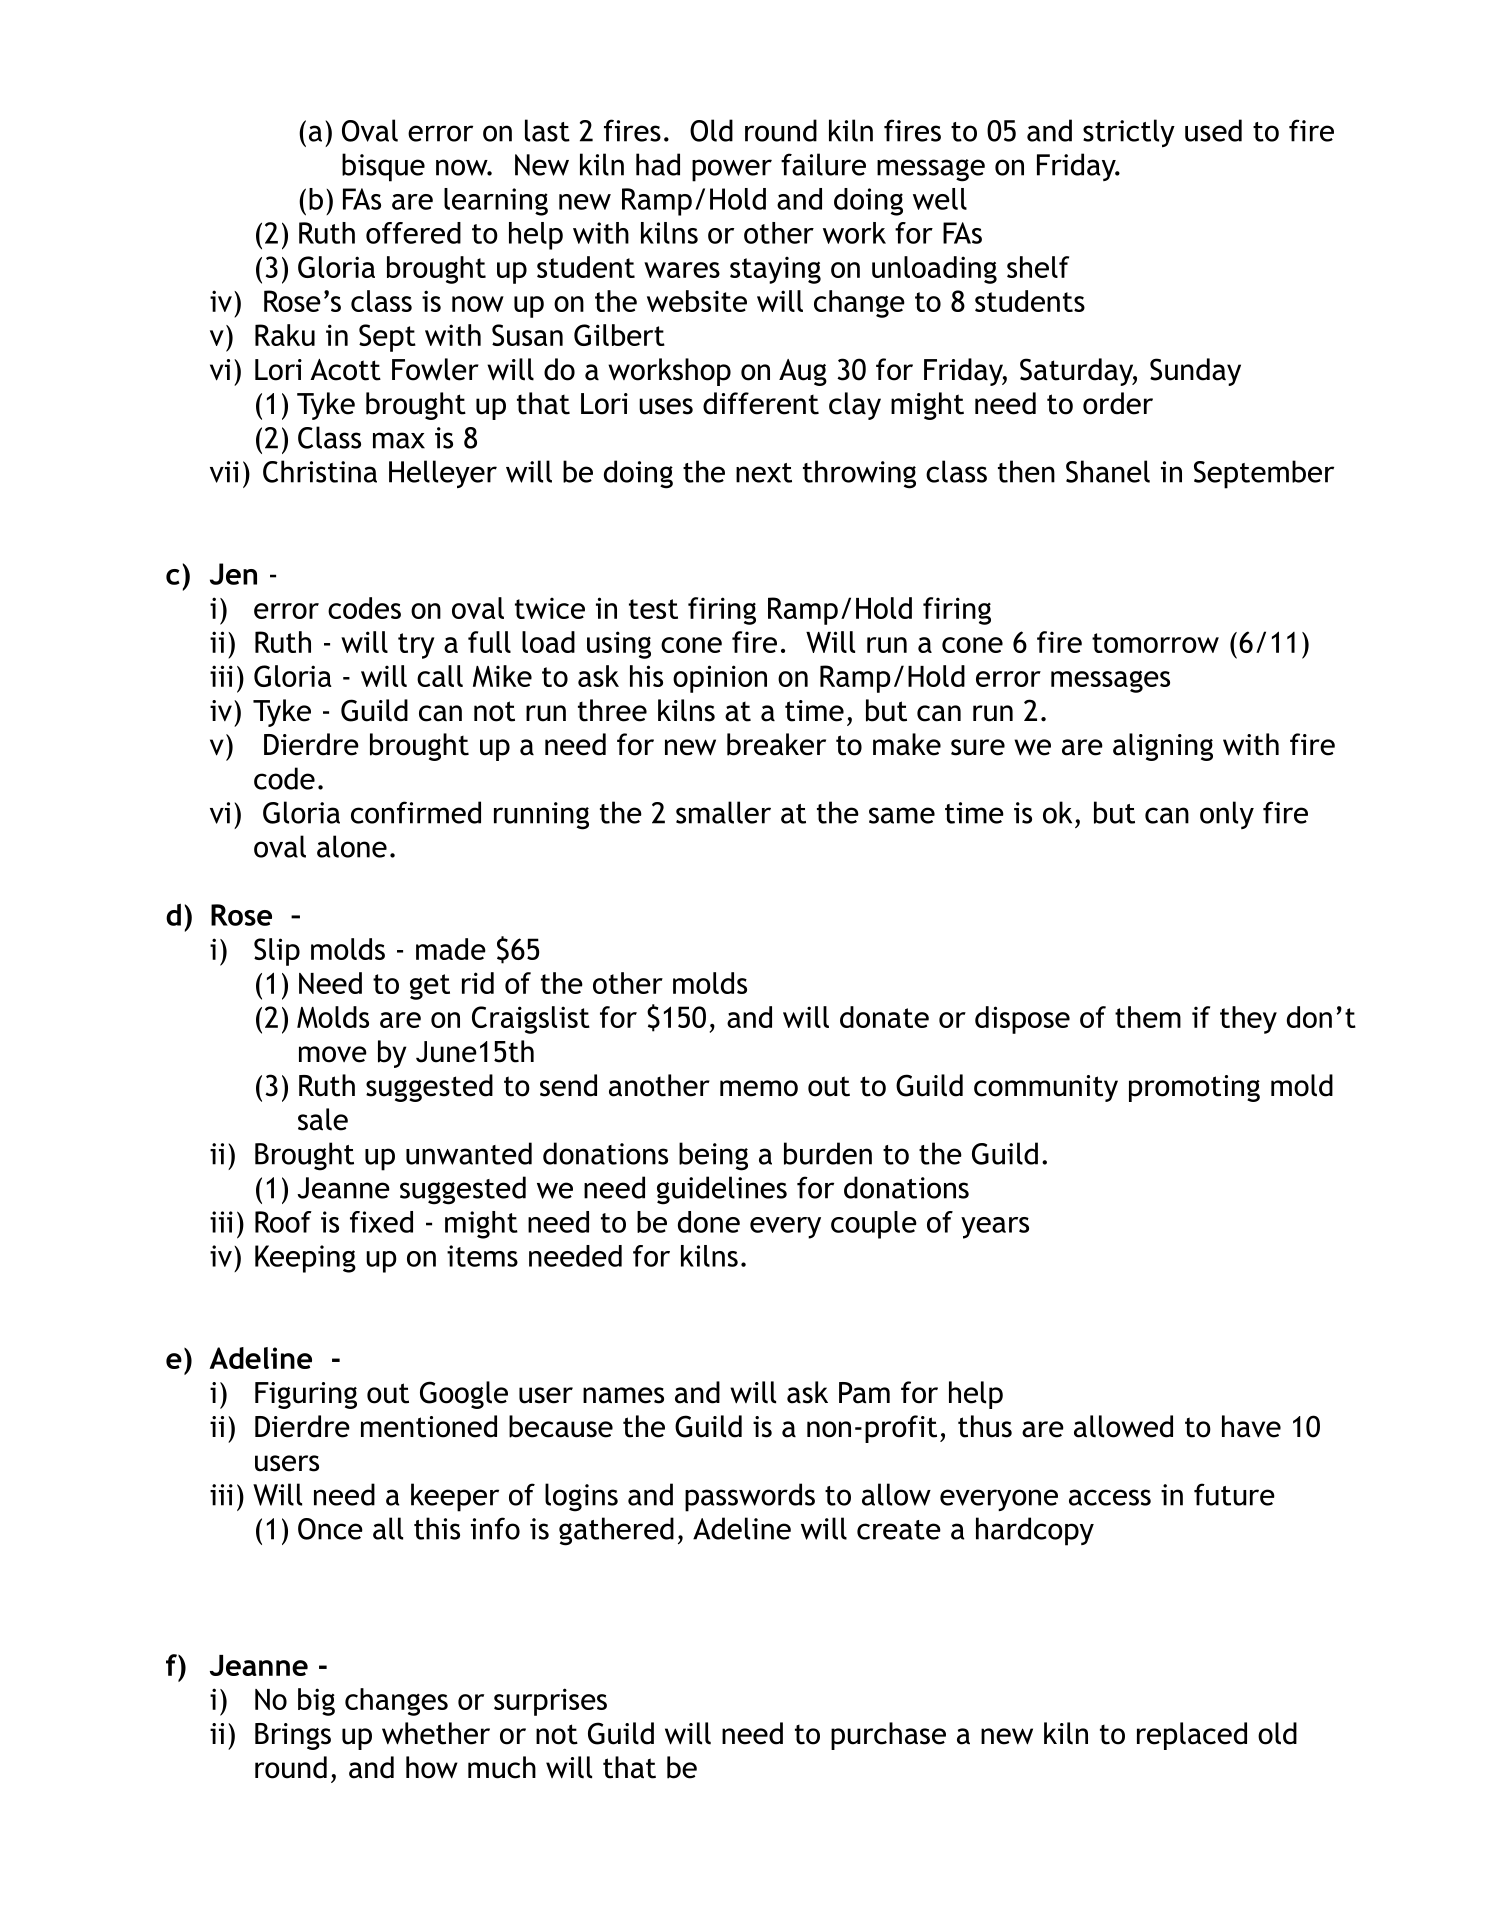 The image size is (1490, 1929). I want to click on try, so click(416, 646).
